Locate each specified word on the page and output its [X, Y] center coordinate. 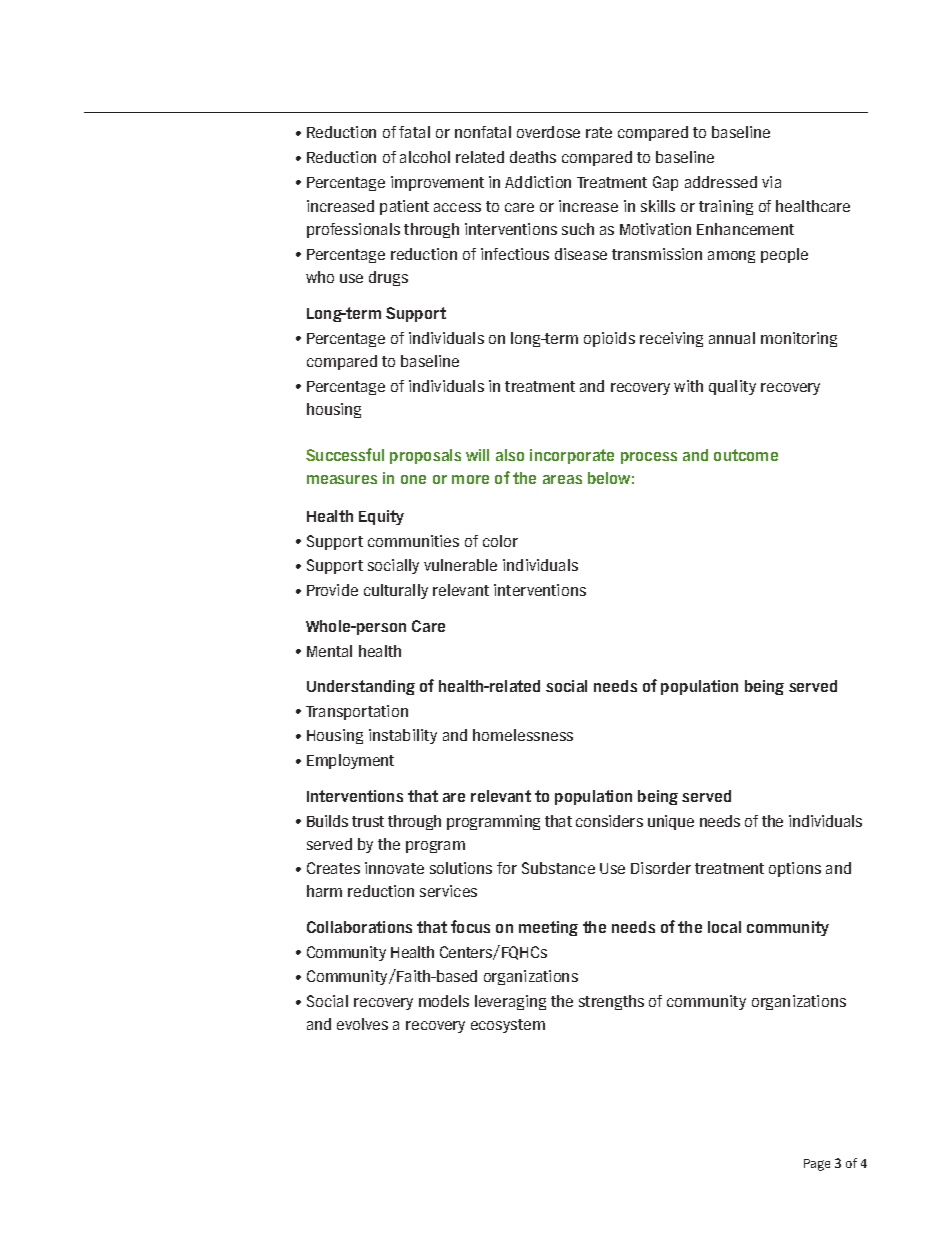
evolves [362, 1024]
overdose [548, 132]
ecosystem [508, 1026]
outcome [746, 455]
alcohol [425, 157]
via [771, 182]
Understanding [361, 687]
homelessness [523, 735]
